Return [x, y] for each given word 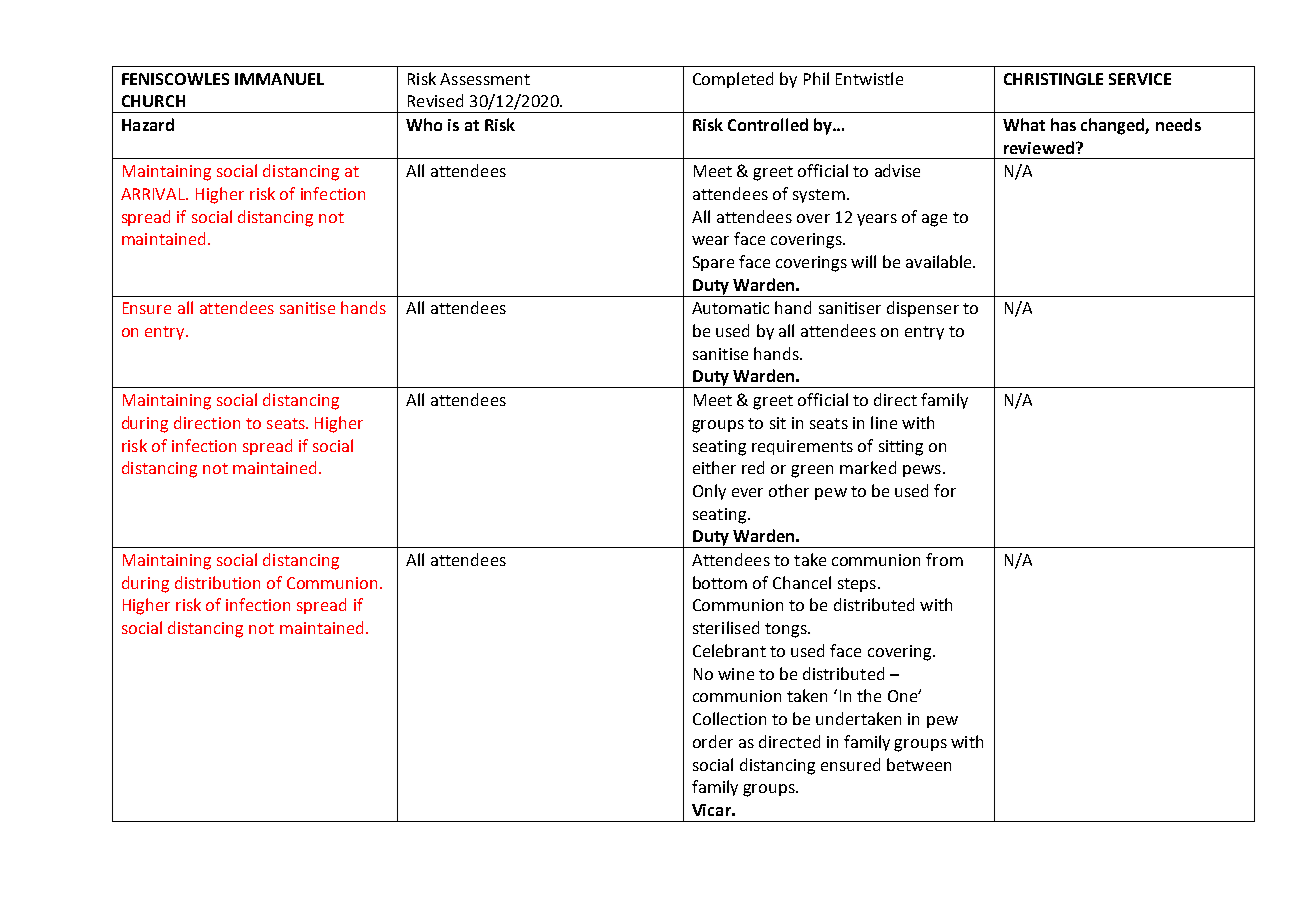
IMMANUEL [279, 79]
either [714, 467]
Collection [729, 718]
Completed [733, 80]
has [1063, 124]
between [919, 764]
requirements [802, 447]
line [884, 422]
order [713, 741]
